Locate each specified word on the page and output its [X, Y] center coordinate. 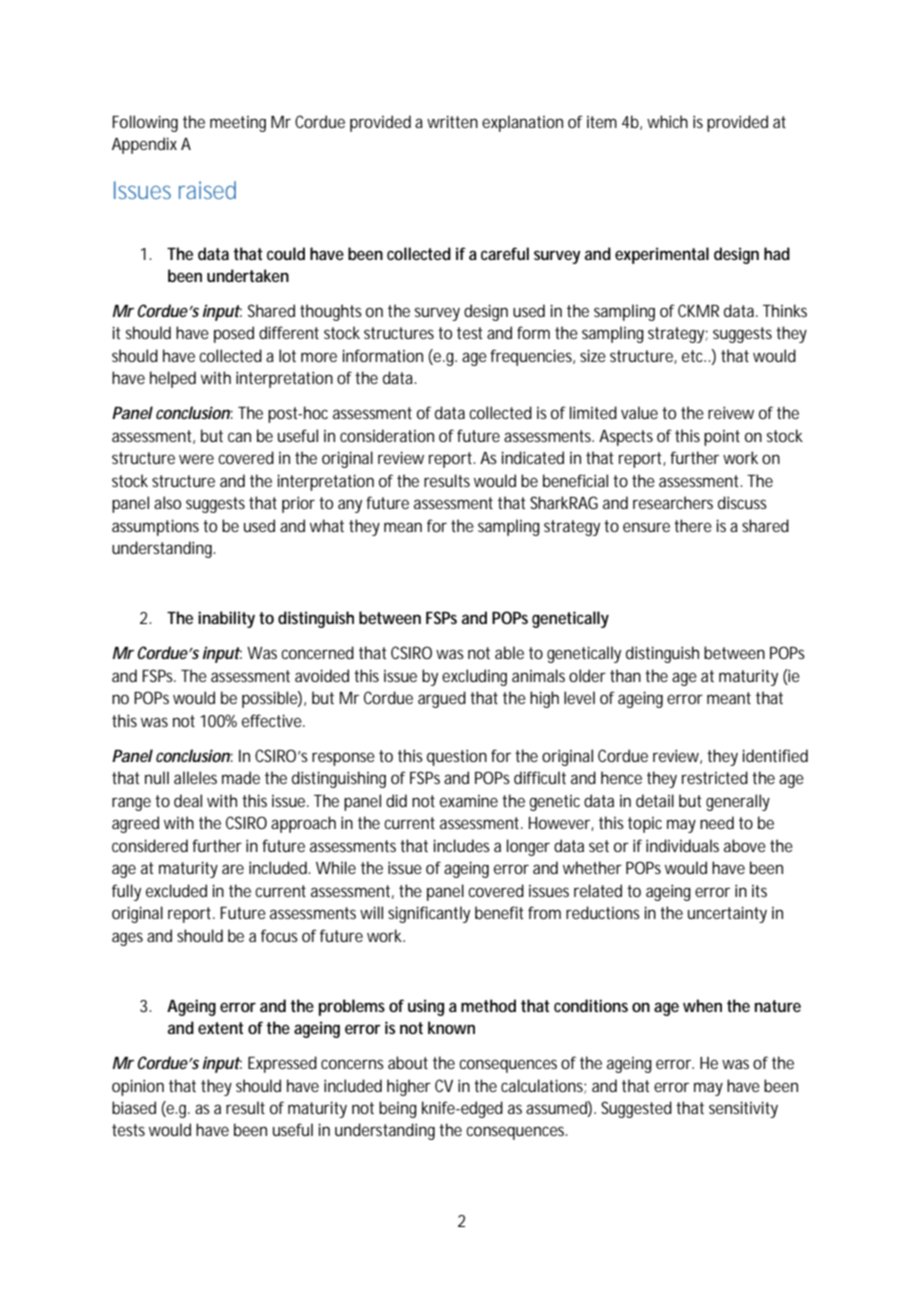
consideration [387, 435]
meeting [238, 124]
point [722, 438]
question [457, 757]
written [452, 121]
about [408, 1062]
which [667, 121]
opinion [138, 1087]
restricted [715, 777]
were [196, 459]
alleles [195, 777]
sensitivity [743, 1109]
